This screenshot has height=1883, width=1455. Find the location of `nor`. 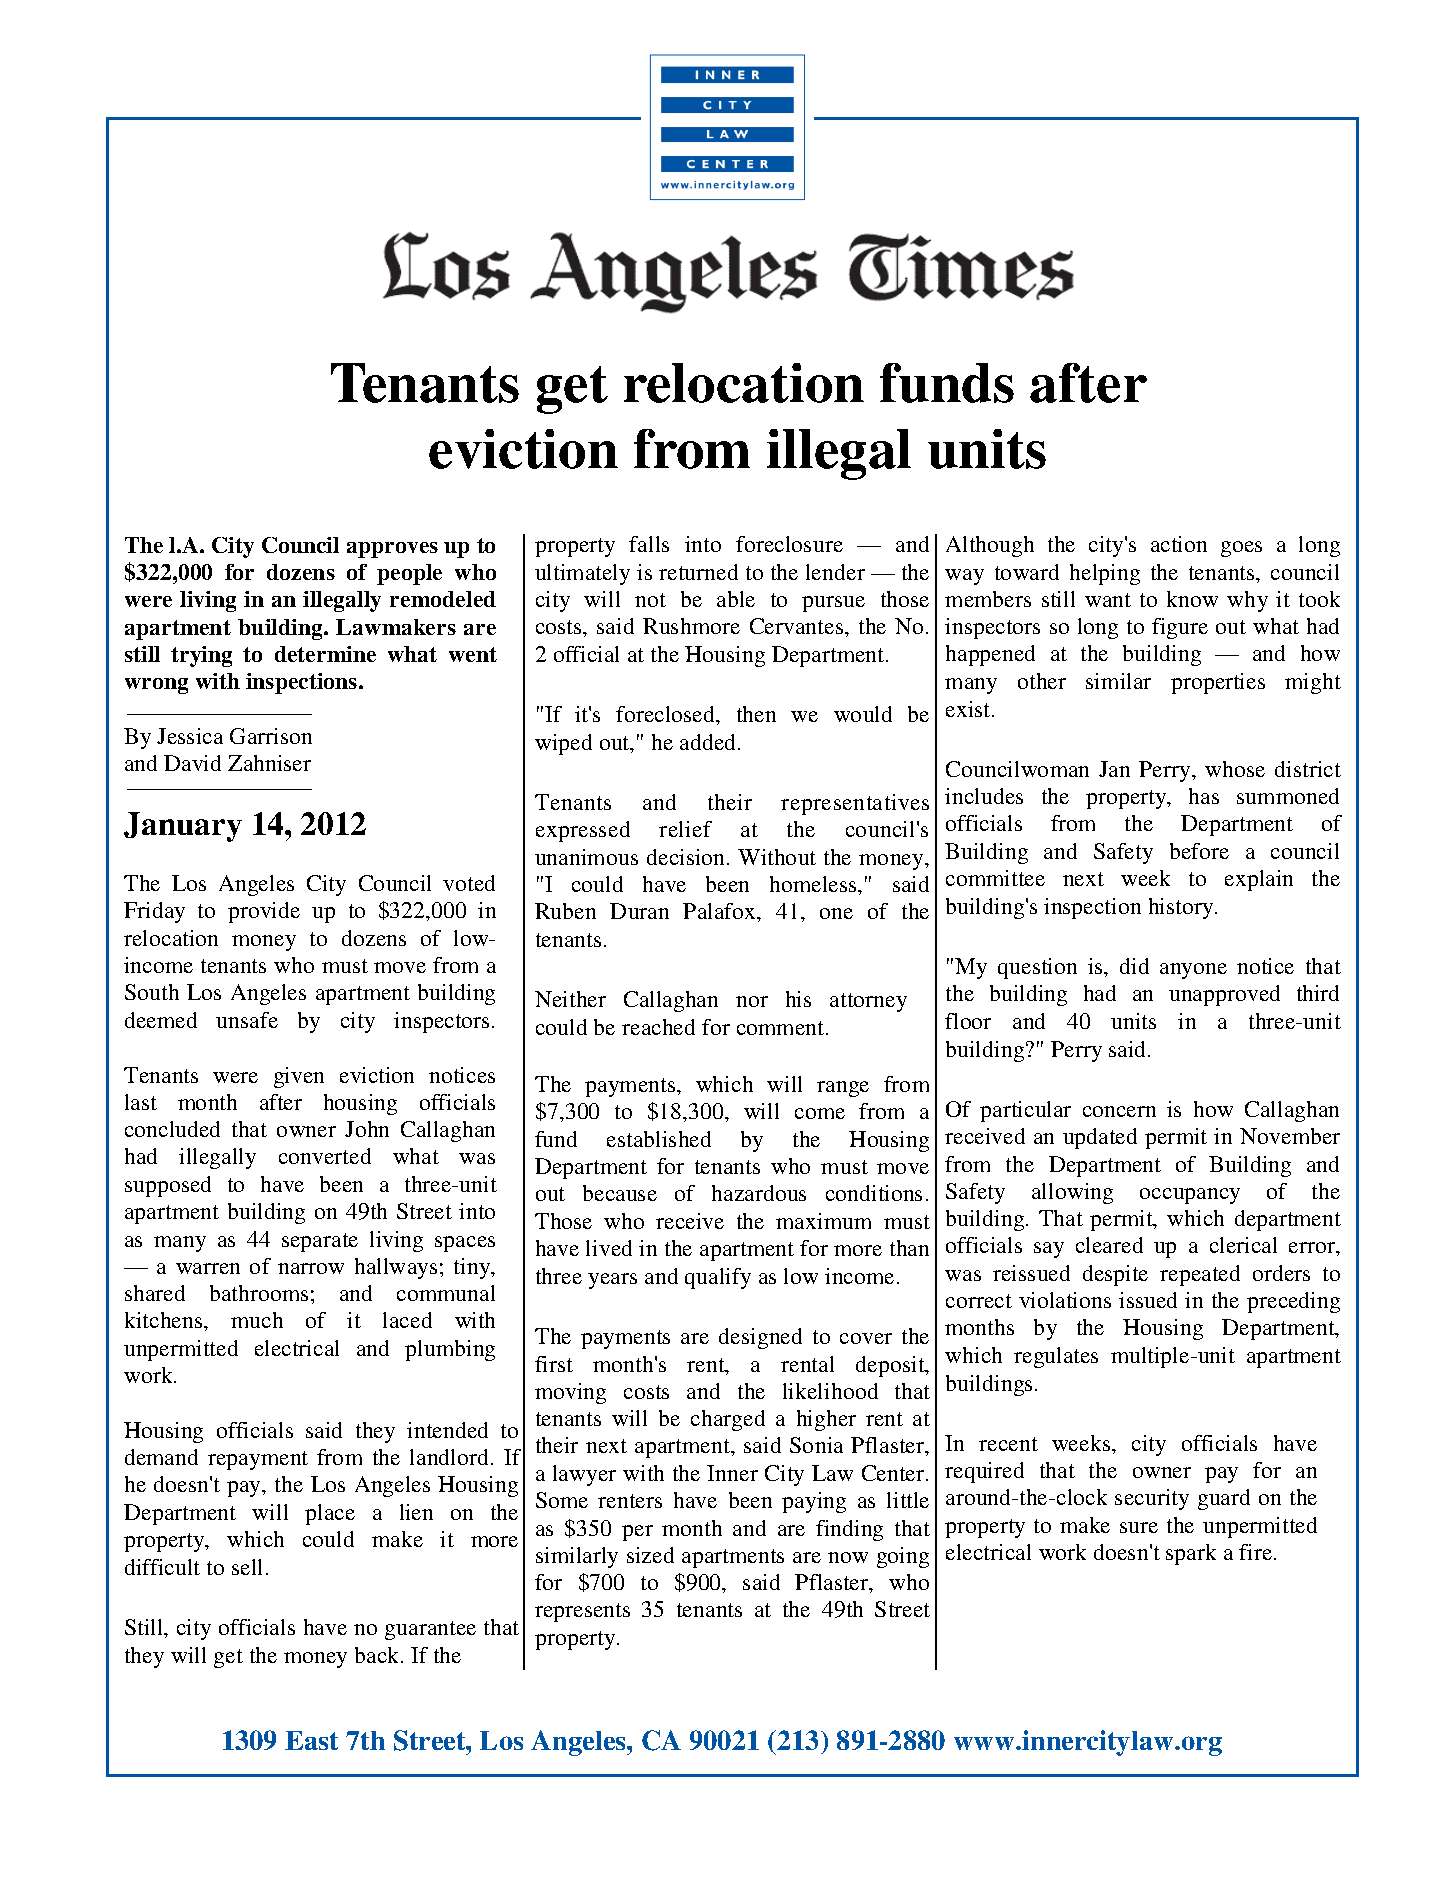

nor is located at coordinates (752, 1001).
